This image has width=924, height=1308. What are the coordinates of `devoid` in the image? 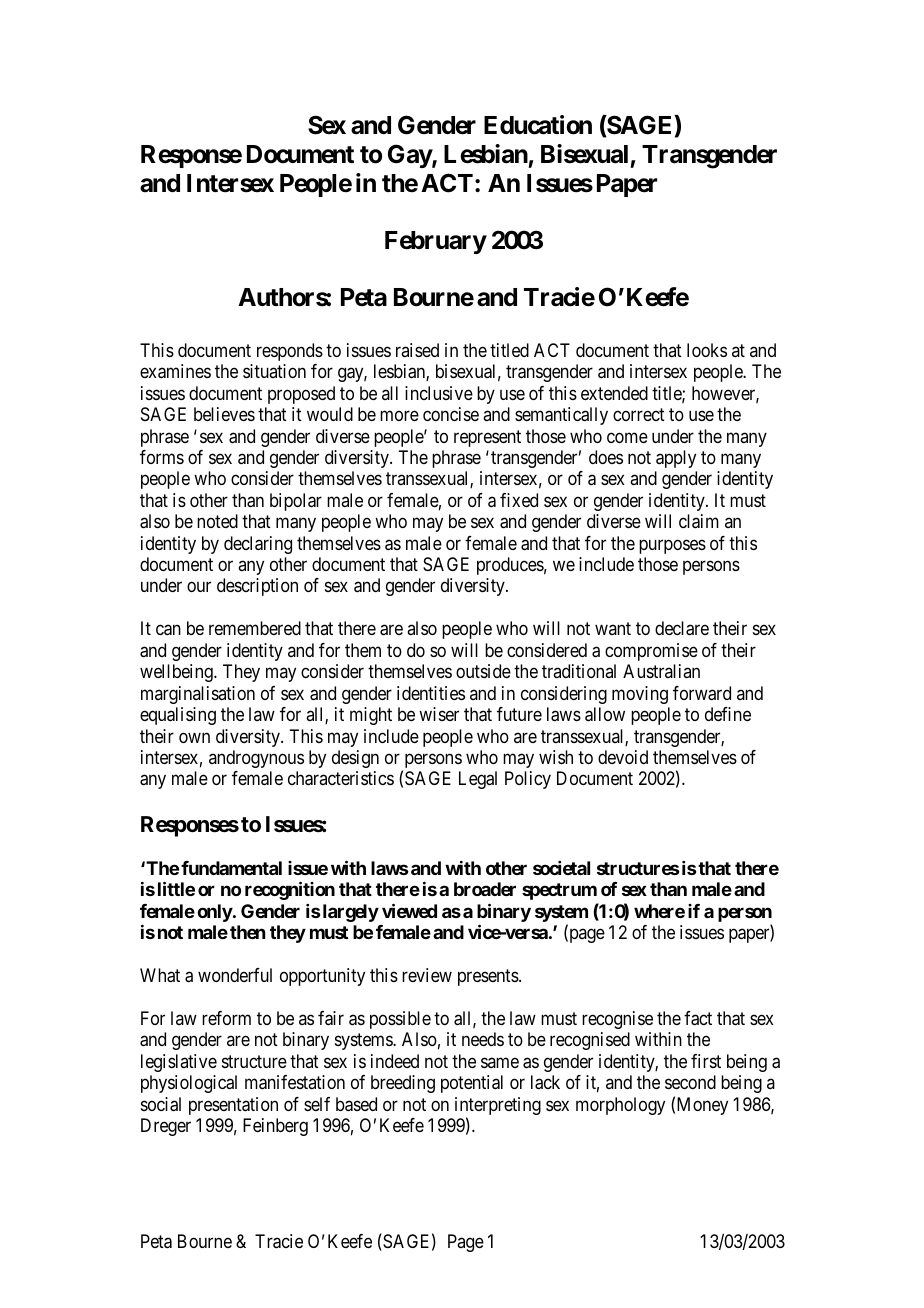 It's located at (623, 757).
